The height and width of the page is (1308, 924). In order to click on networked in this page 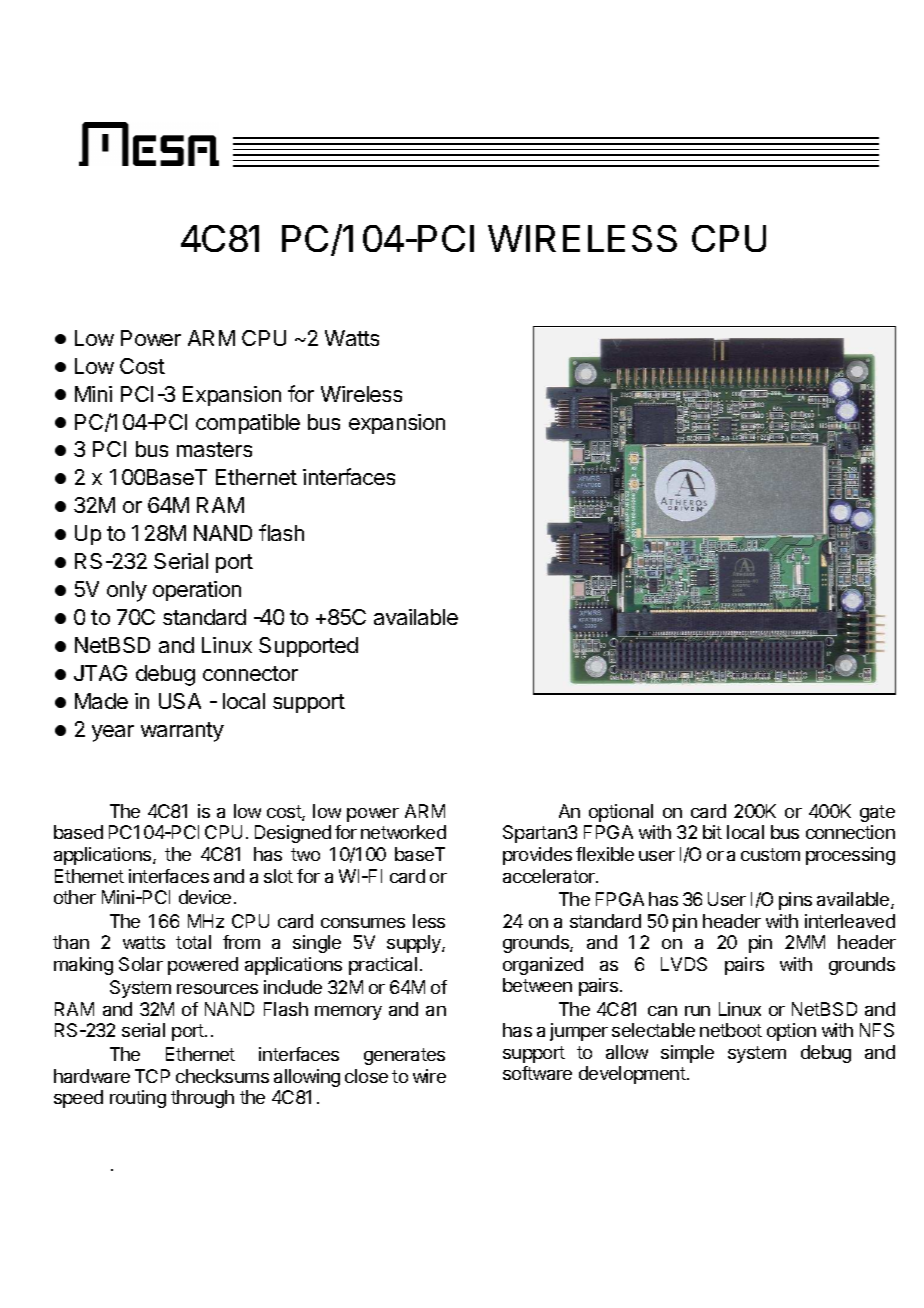, I will do `click(403, 832)`.
